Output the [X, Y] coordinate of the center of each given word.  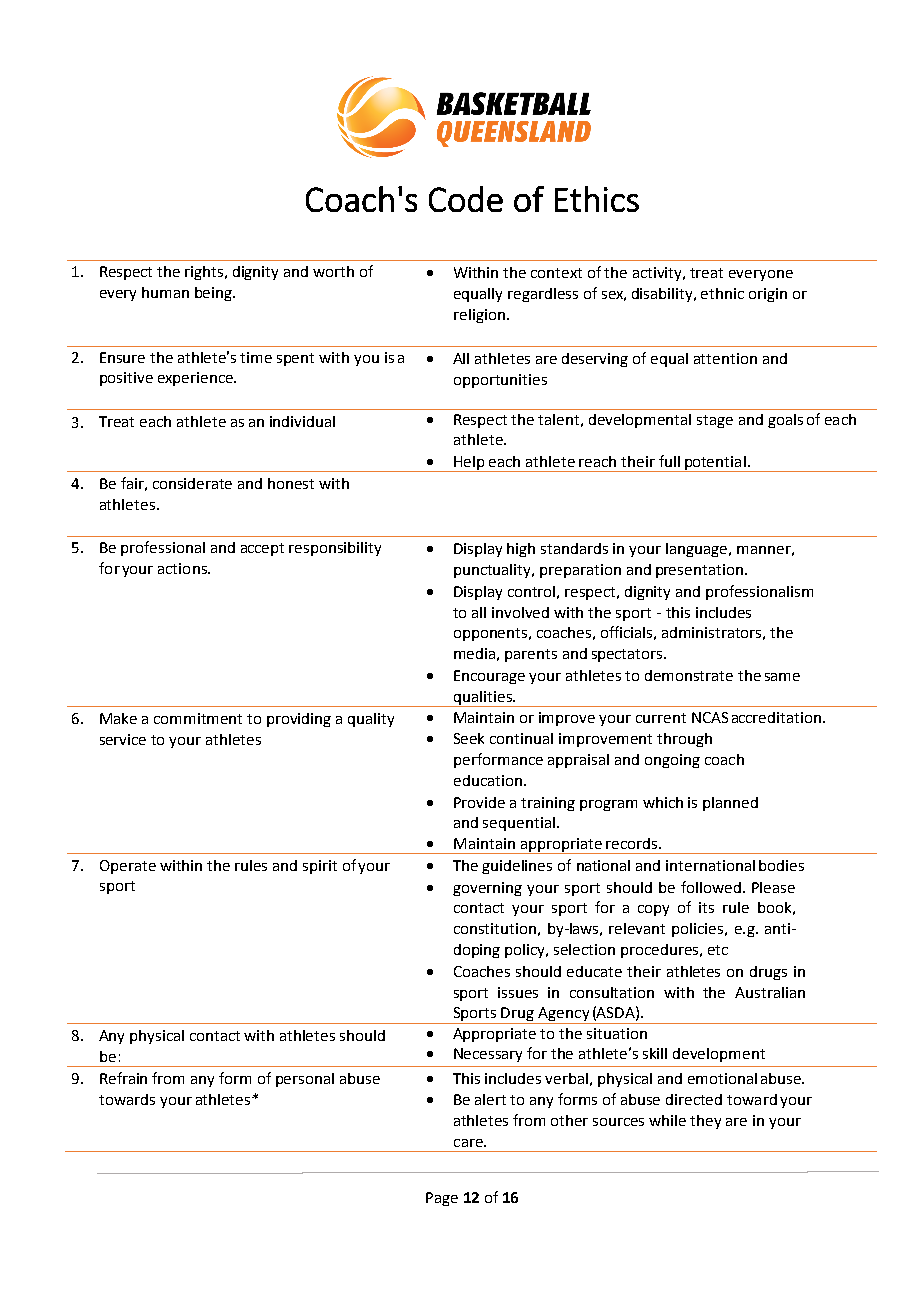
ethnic [722, 293]
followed [711, 887]
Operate [128, 867]
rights [205, 273]
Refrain [123, 1078]
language [698, 550]
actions [183, 568]
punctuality [494, 571]
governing [487, 889]
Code [466, 199]
